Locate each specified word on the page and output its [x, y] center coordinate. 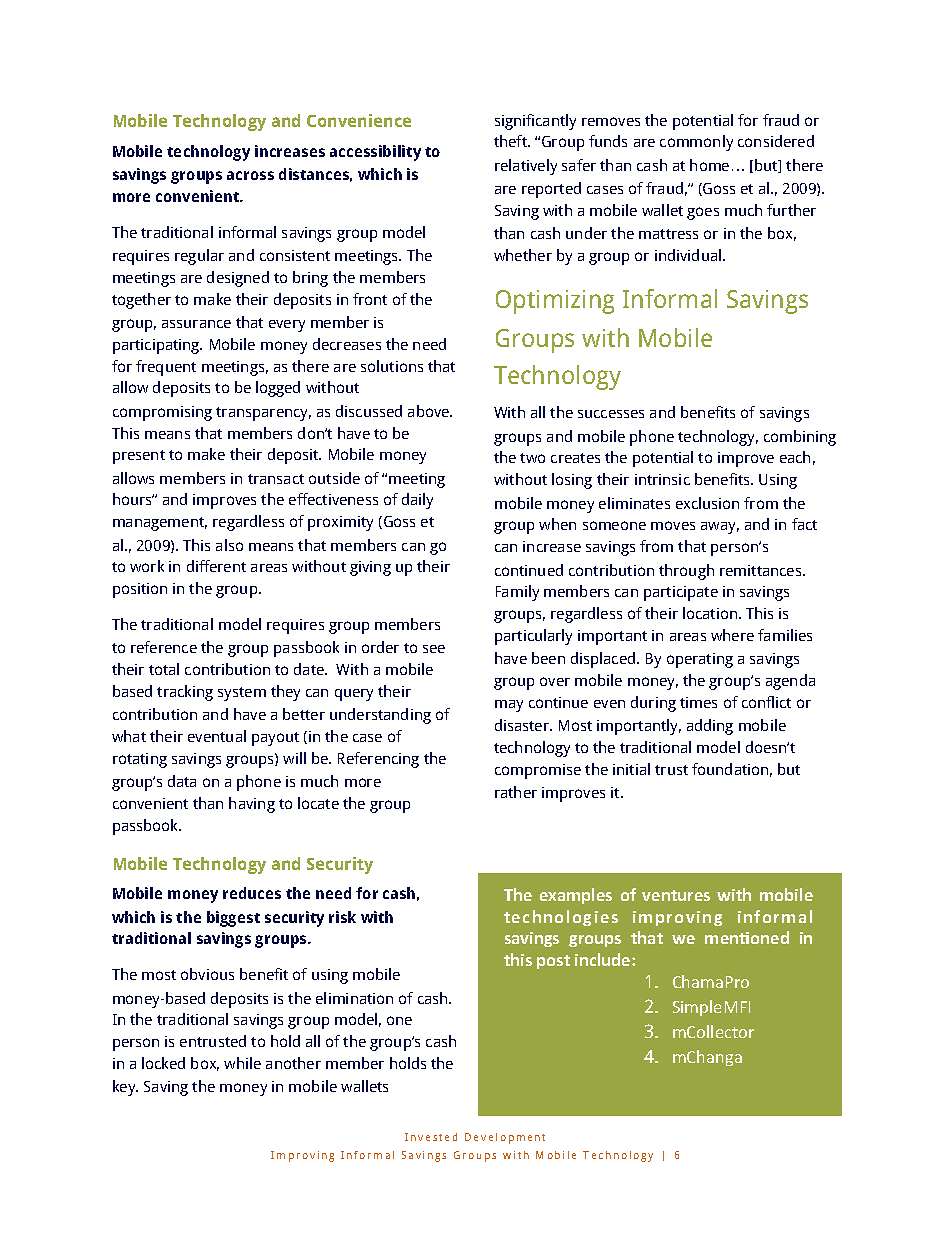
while [242, 1063]
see [434, 649]
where [732, 635]
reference [164, 647]
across [250, 175]
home [709, 165]
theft [512, 141]
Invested [431, 1137]
